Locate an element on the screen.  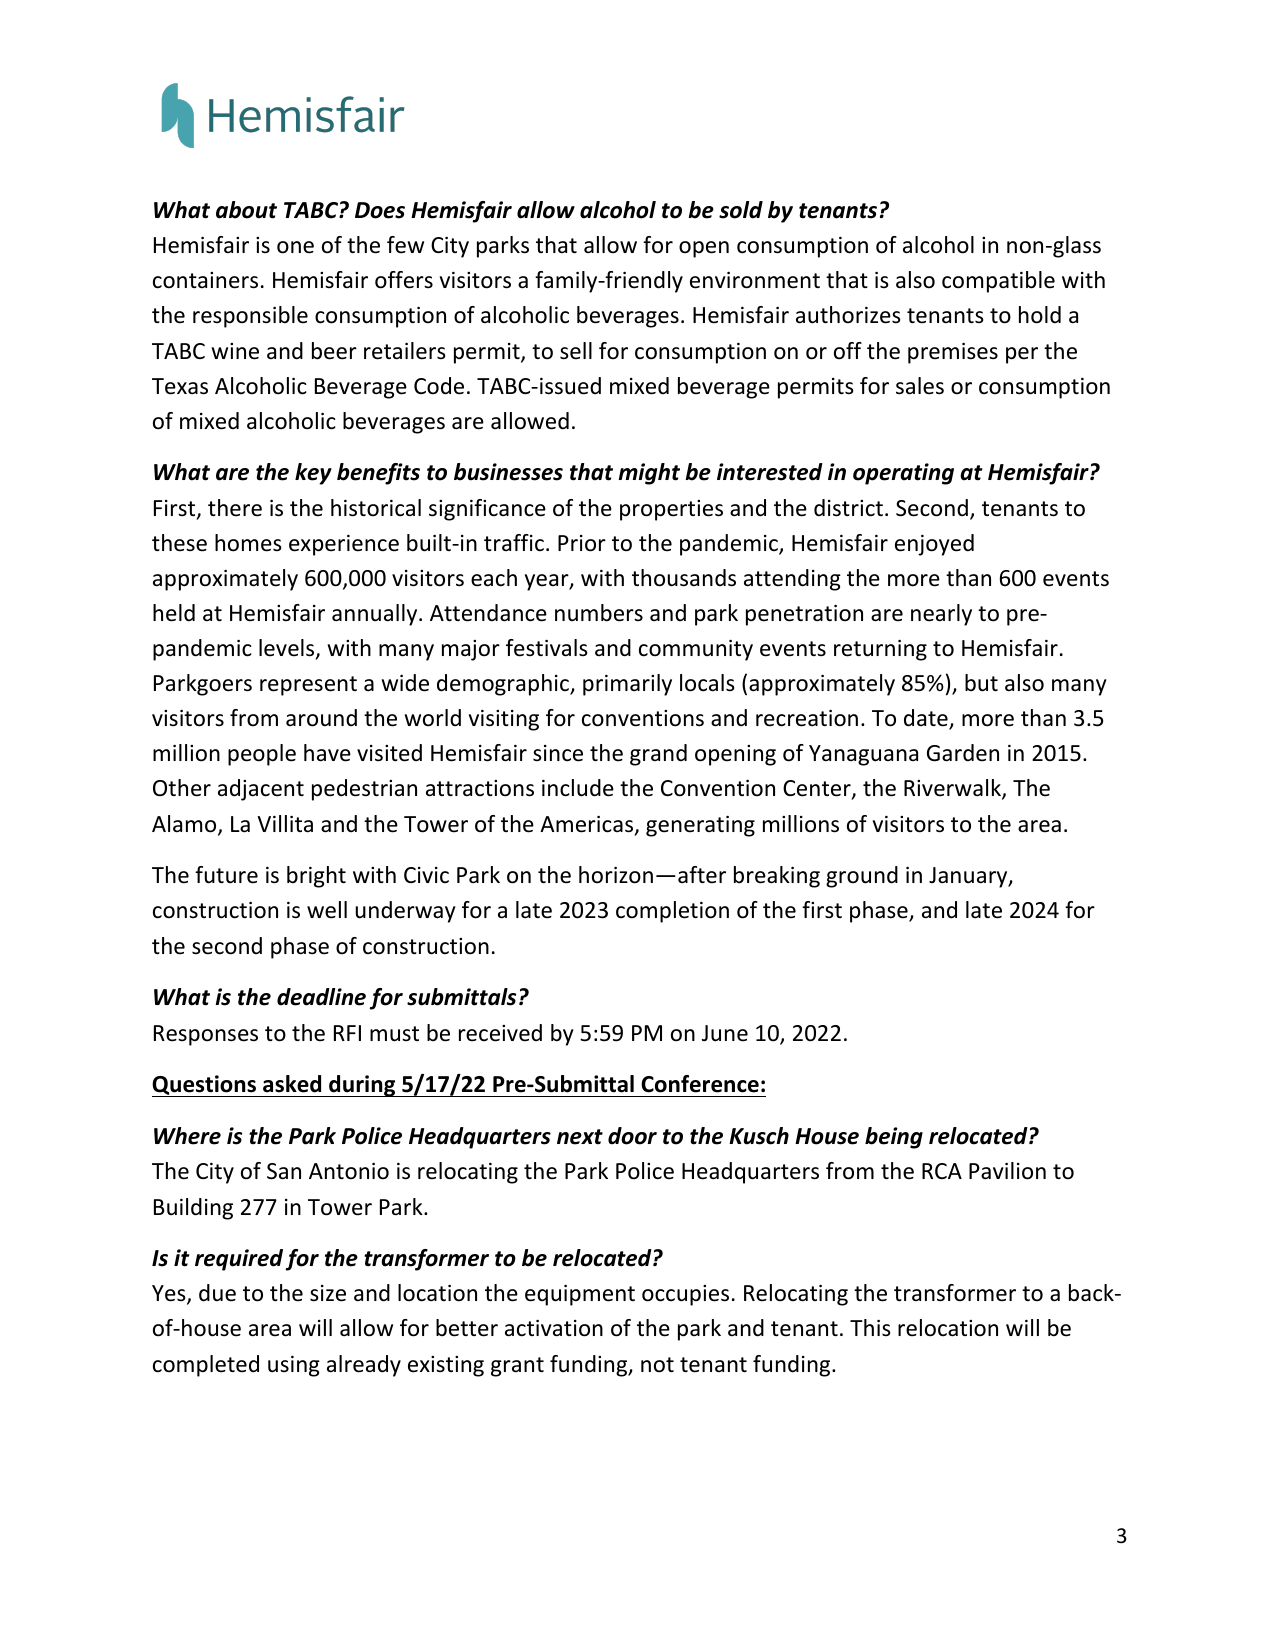
bright is located at coordinates (316, 877).
